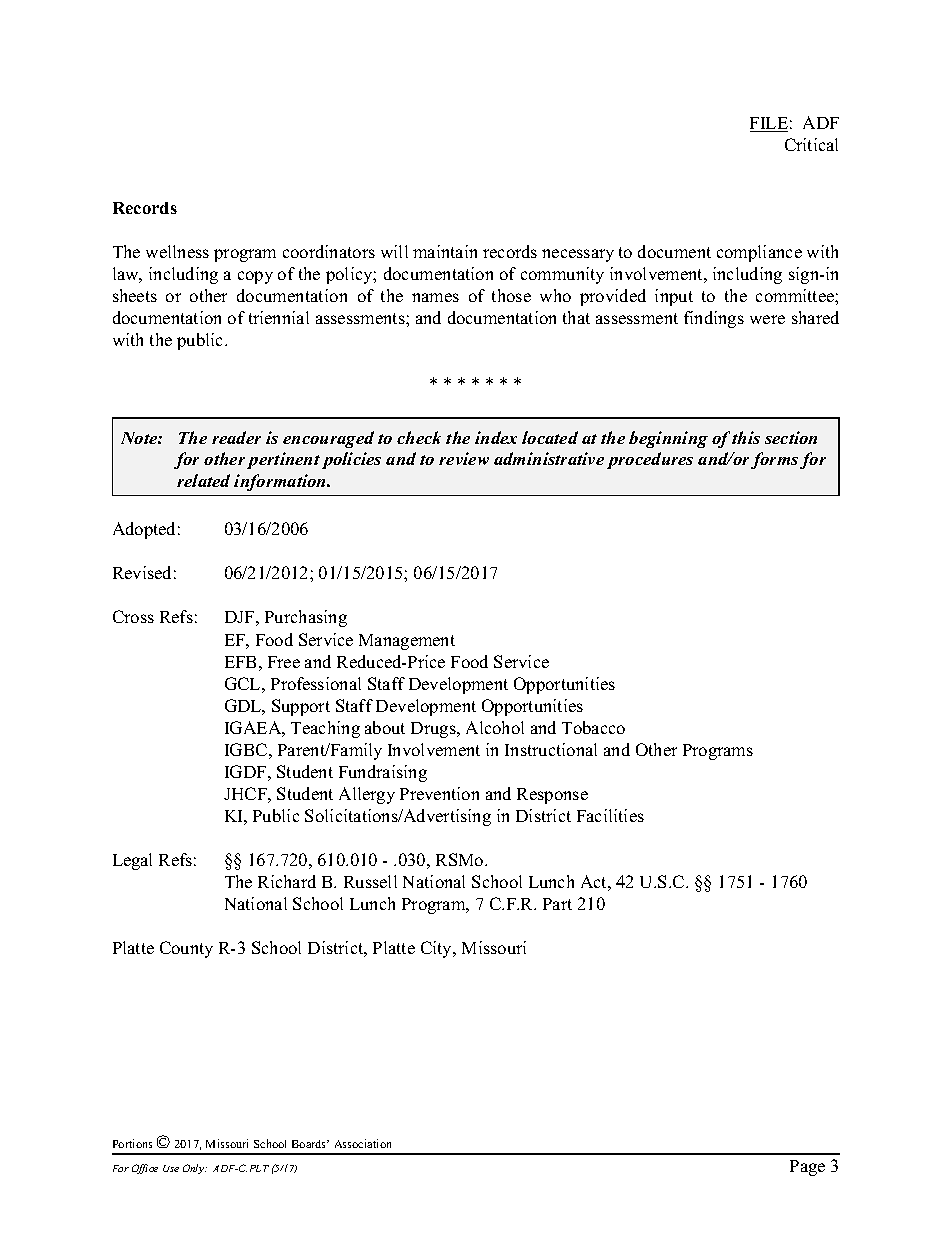  Describe the element at coordinates (811, 144) in the screenshot. I see `Critical` at that location.
